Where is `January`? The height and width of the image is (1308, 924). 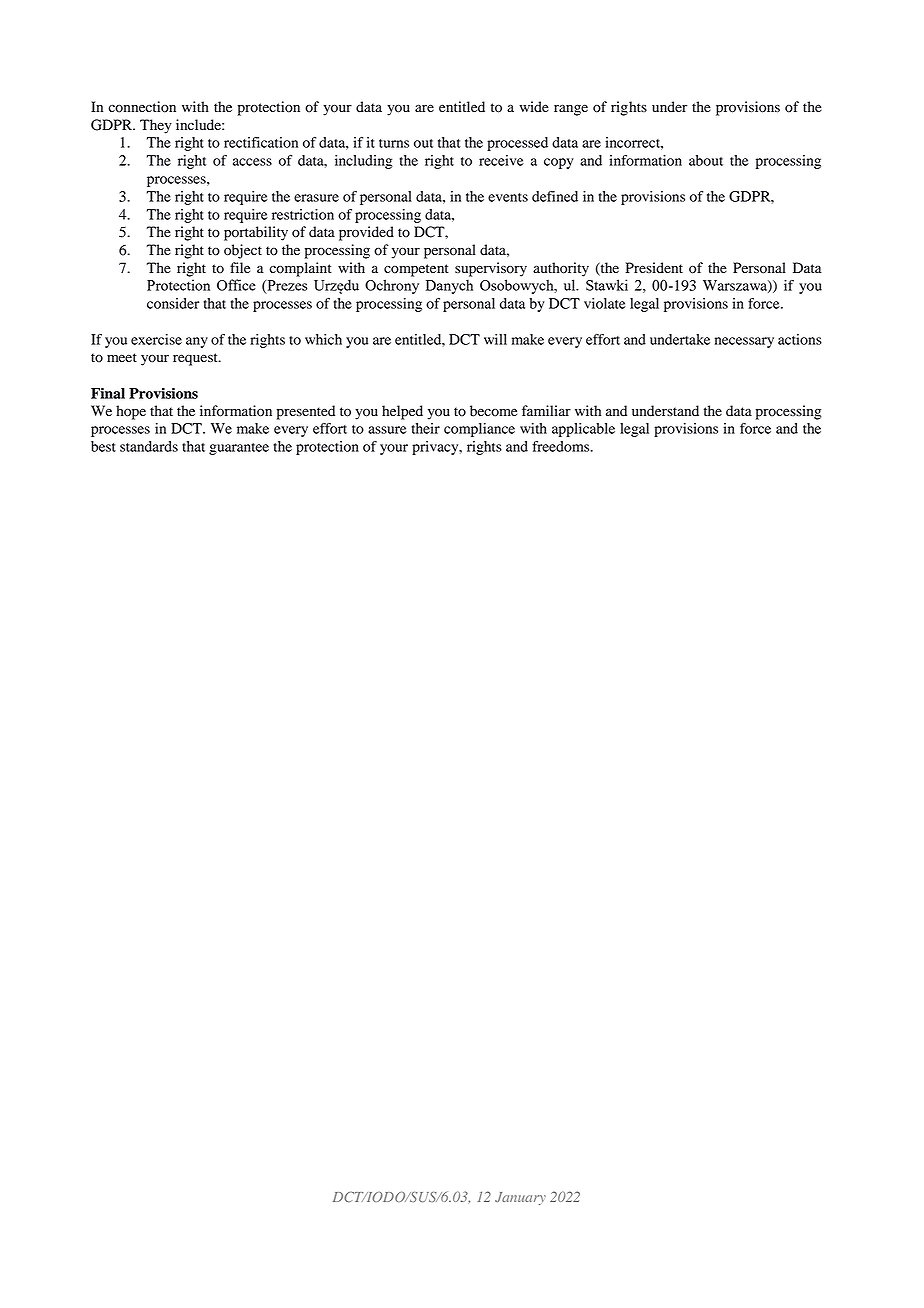 January is located at coordinates (520, 1198).
